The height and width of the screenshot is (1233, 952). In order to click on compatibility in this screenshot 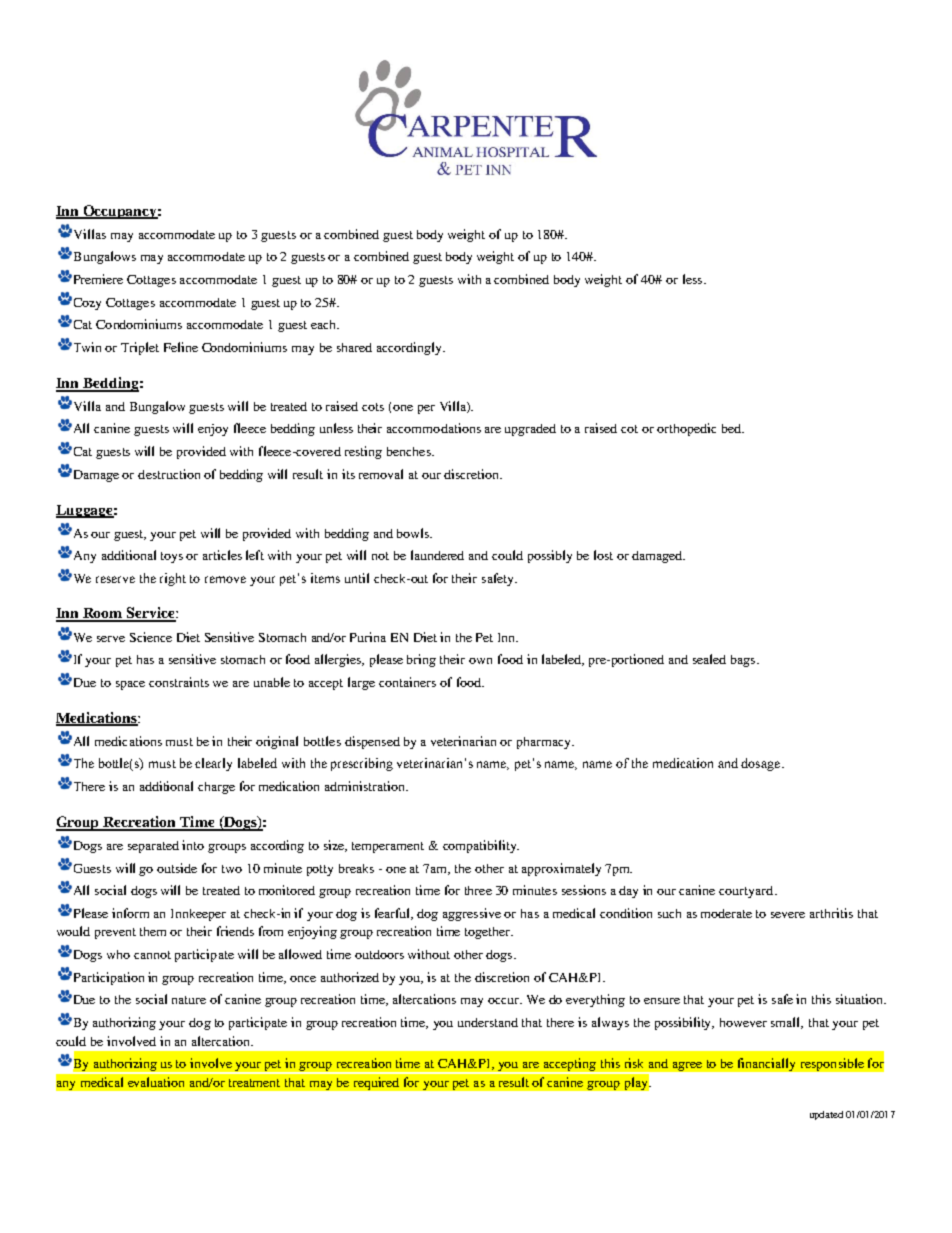, I will do `click(481, 846)`.
